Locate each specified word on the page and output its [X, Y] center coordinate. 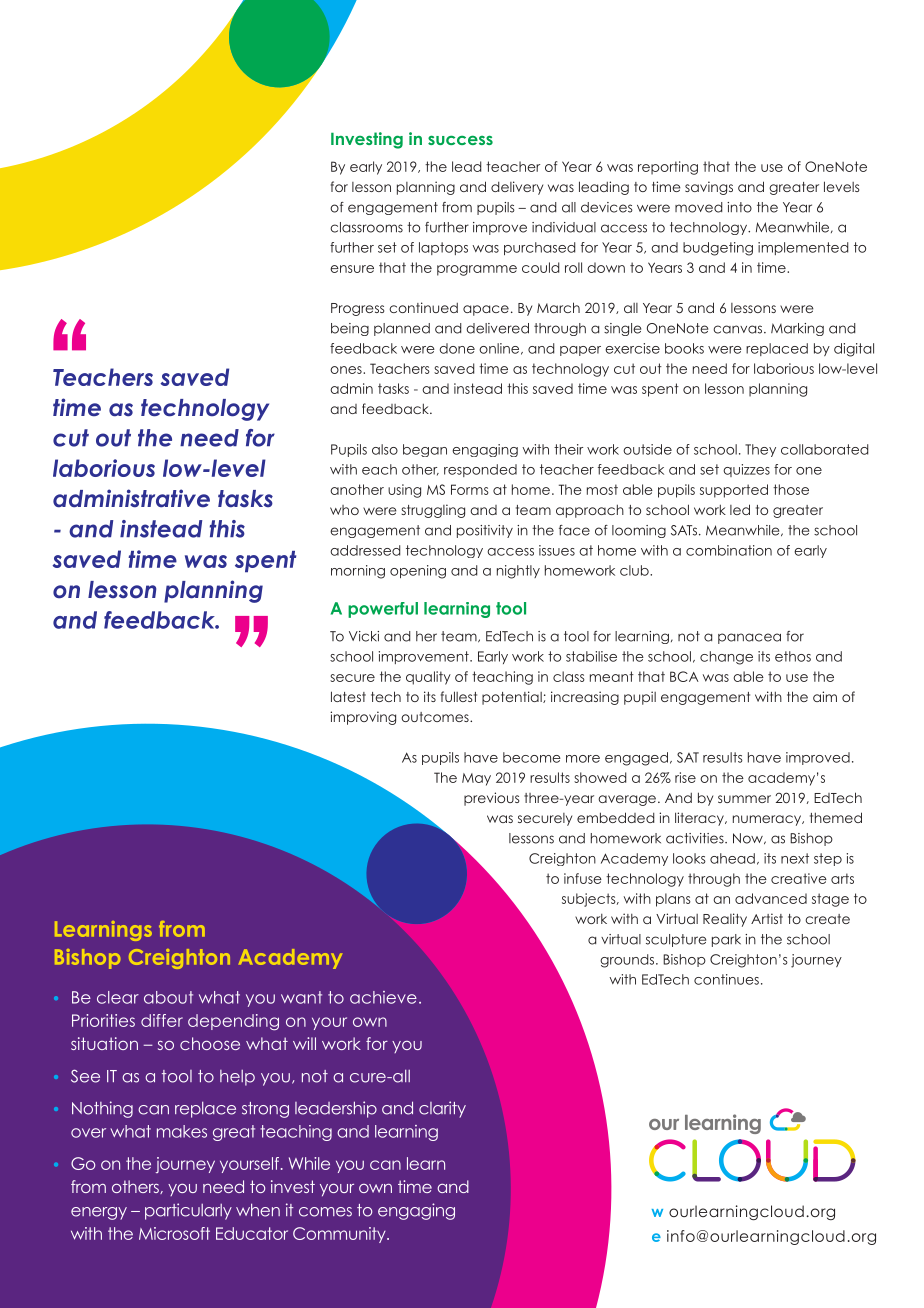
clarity [442, 1109]
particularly [188, 1211]
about [168, 997]
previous [491, 799]
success [460, 140]
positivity [485, 531]
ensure [352, 269]
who [344, 510]
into [739, 207]
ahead [732, 858]
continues [726, 979]
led [740, 509]
